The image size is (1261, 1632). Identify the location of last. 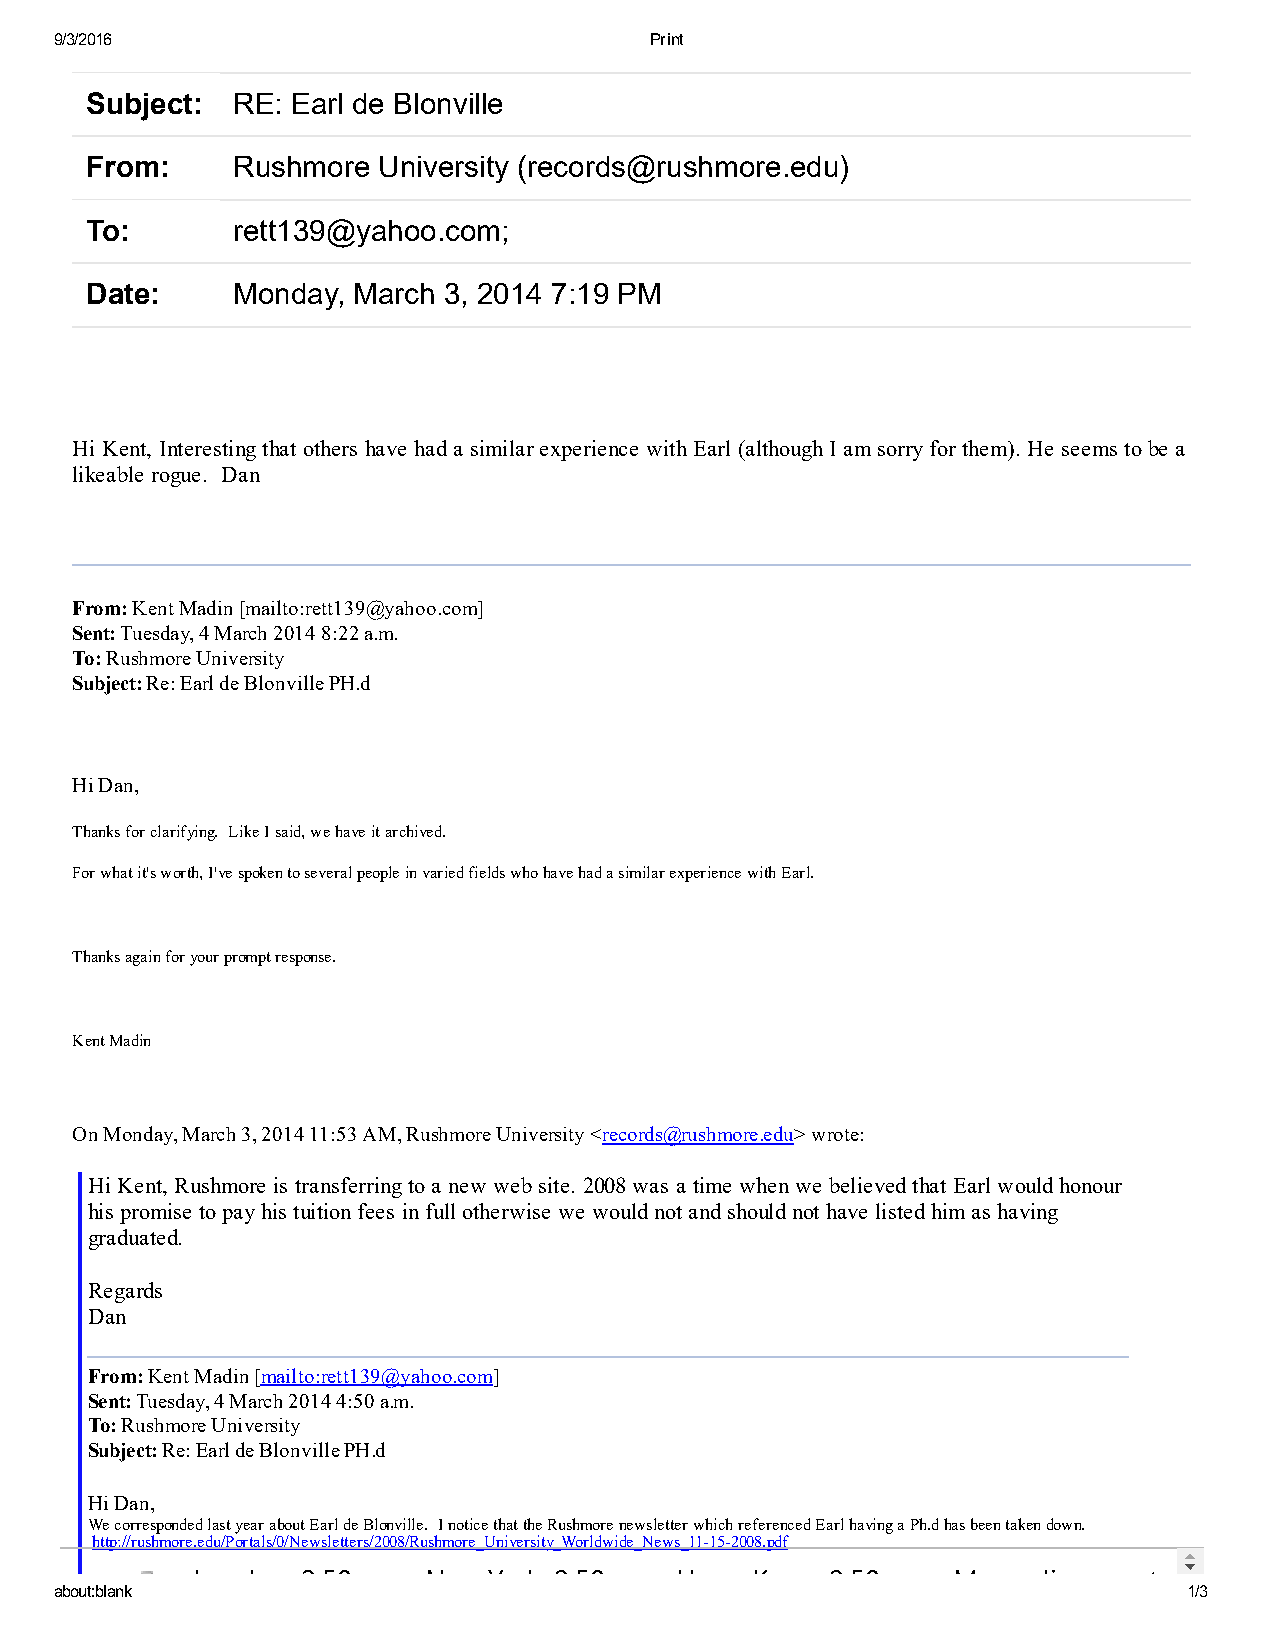
(219, 1524).
